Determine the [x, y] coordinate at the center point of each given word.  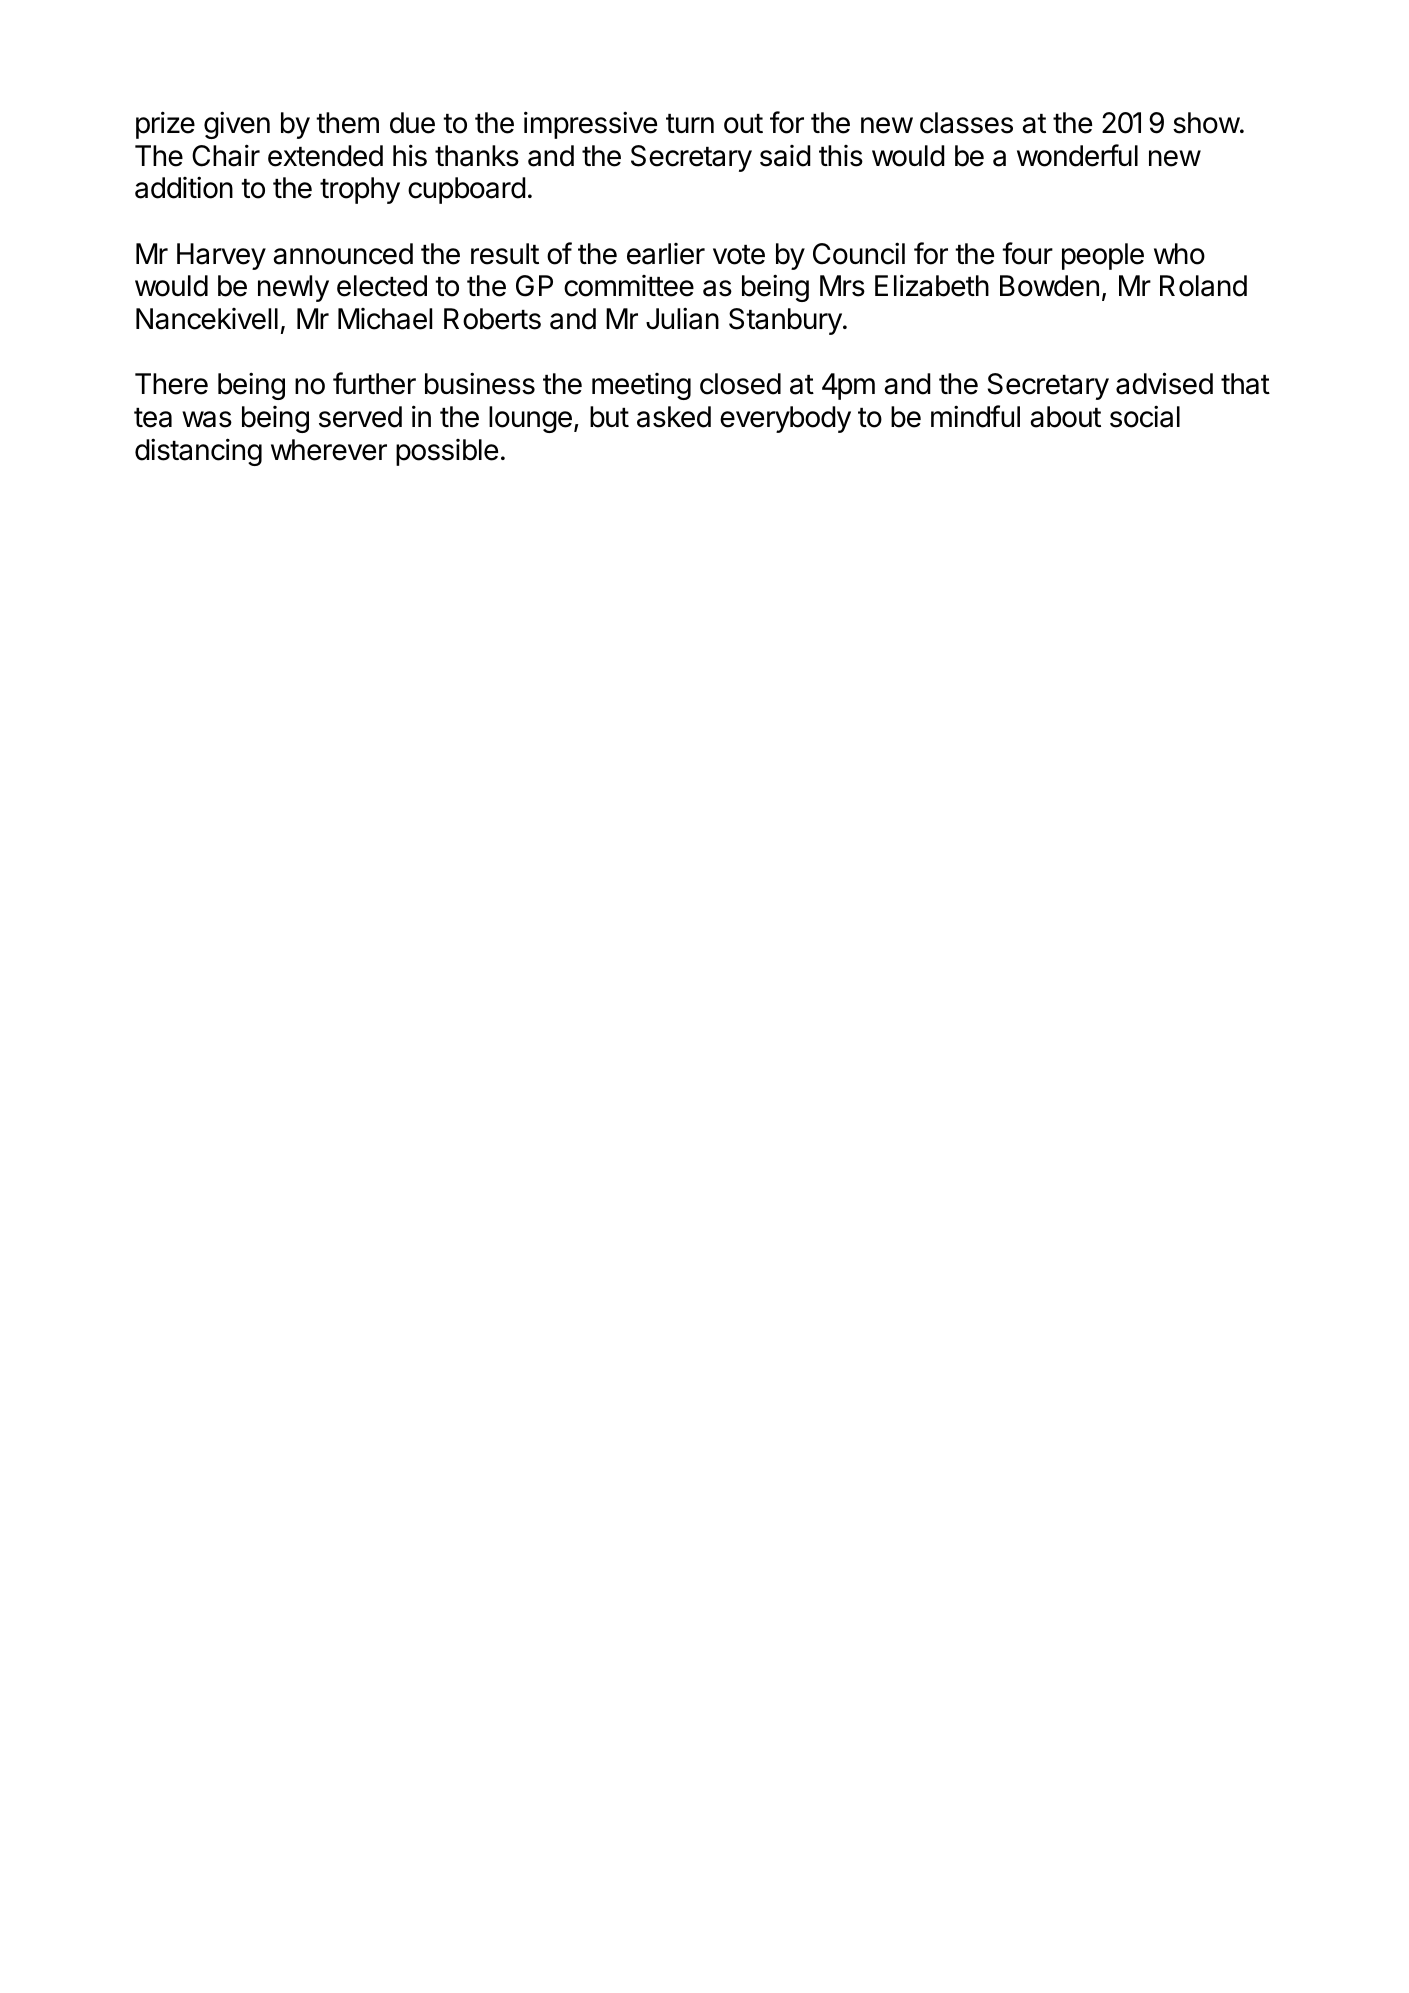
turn [690, 123]
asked [674, 417]
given [237, 125]
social [1145, 416]
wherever [329, 450]
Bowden [1049, 286]
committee [629, 286]
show [1206, 123]
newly [293, 288]
